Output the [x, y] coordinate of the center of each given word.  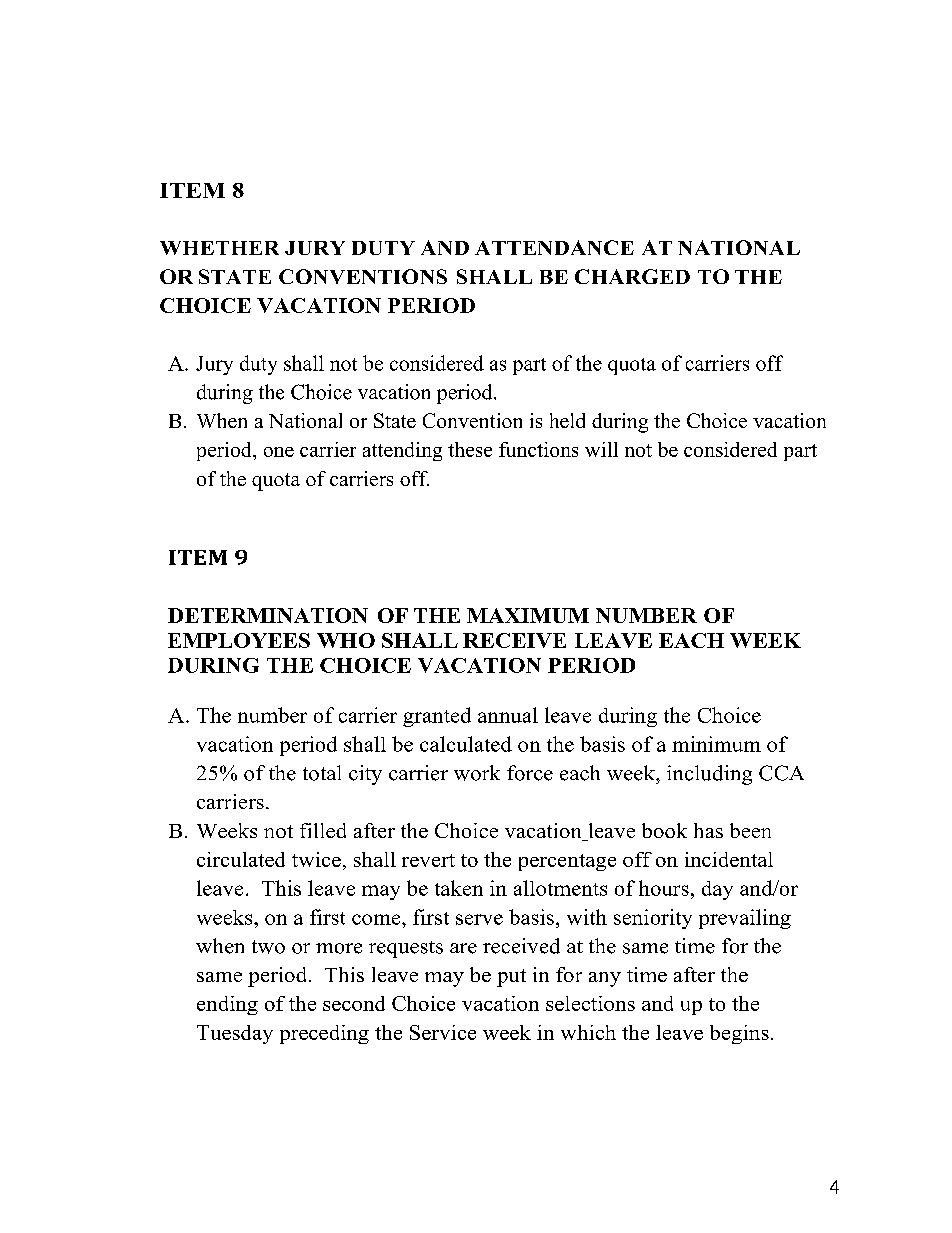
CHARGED [632, 276]
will [601, 449]
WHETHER [219, 248]
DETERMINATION [268, 615]
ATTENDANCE [554, 247]
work [477, 773]
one [279, 452]
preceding [324, 1034]
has [708, 830]
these [470, 449]
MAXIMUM [528, 615]
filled [323, 830]
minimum [716, 744]
